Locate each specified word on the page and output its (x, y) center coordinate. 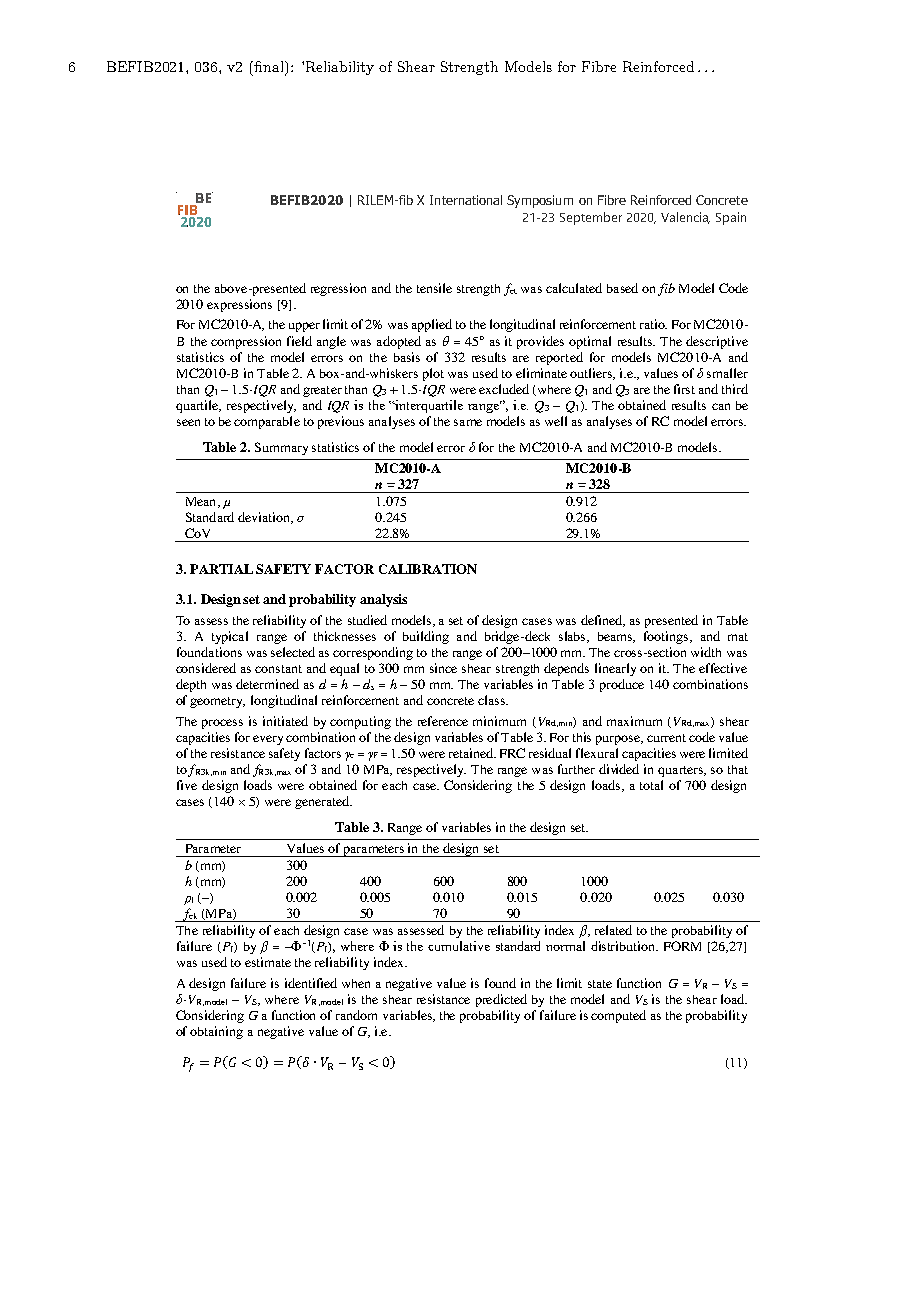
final (270, 68)
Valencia (685, 218)
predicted (501, 1000)
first (684, 389)
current (666, 738)
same (468, 422)
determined (267, 684)
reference (443, 721)
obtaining (216, 1032)
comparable (267, 422)
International (466, 200)
